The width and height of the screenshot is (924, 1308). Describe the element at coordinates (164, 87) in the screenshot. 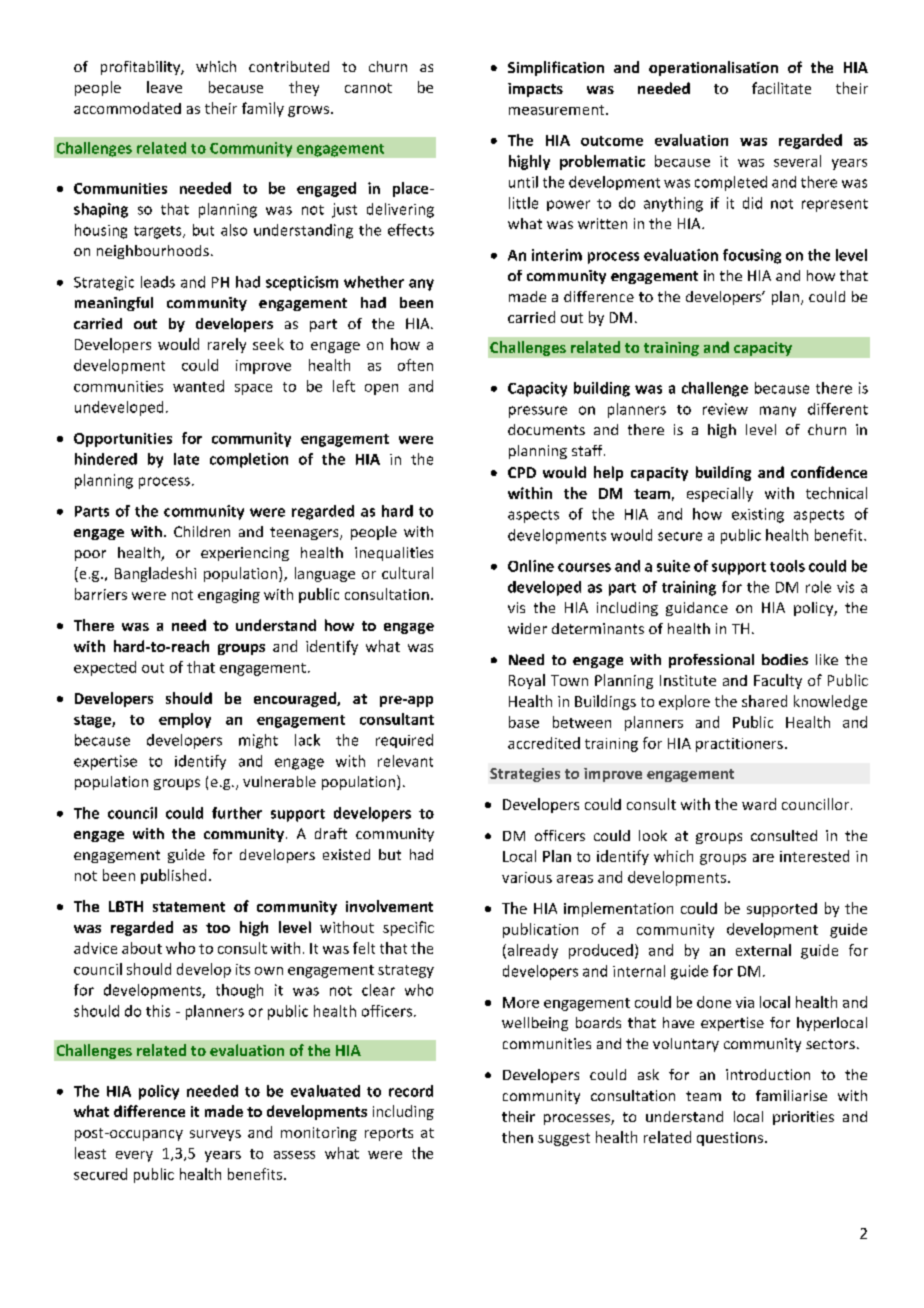

I see `leave` at that location.
